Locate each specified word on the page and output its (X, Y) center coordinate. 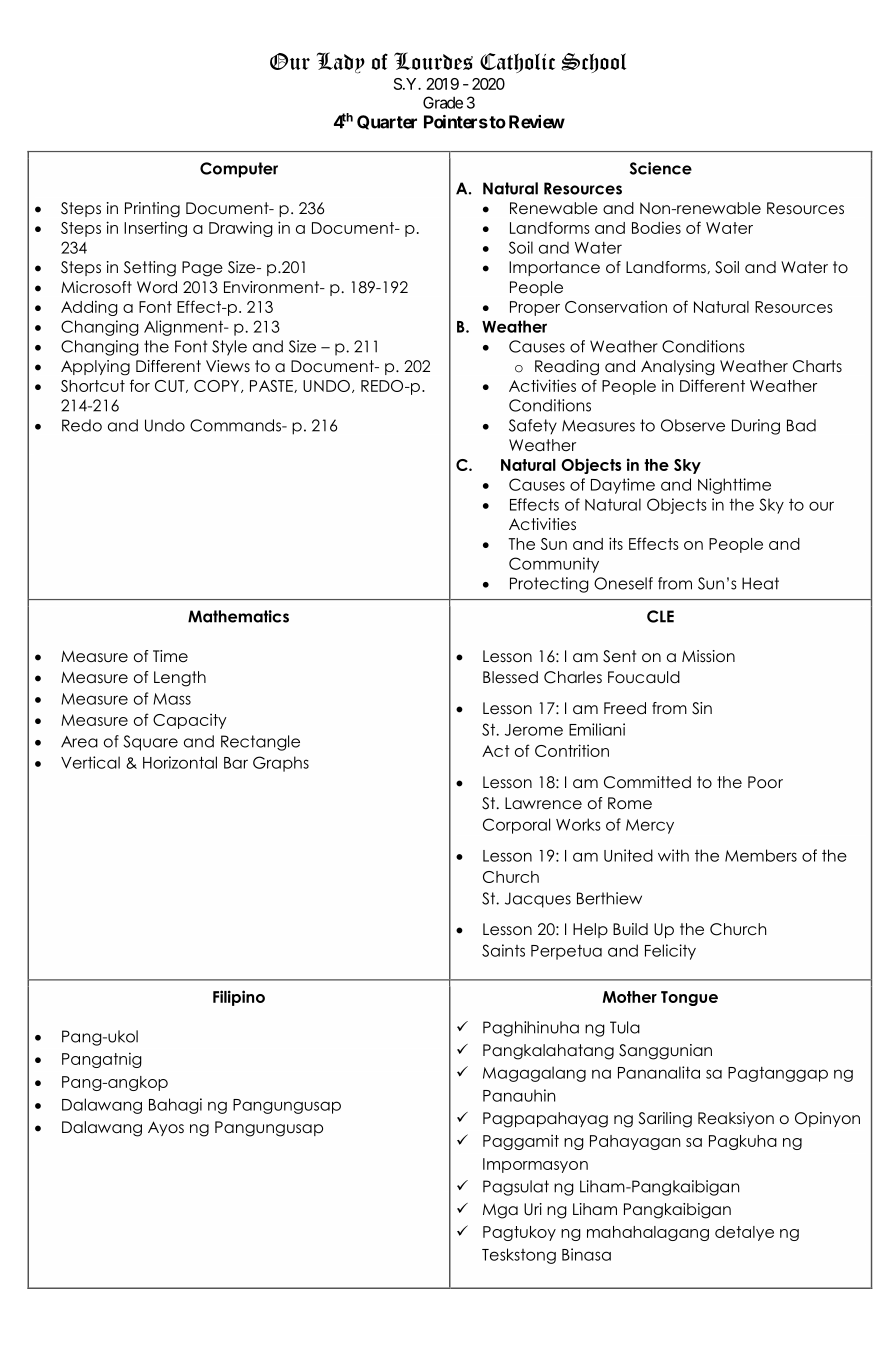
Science (661, 168)
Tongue (689, 998)
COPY (218, 386)
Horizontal (180, 762)
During (756, 427)
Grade (443, 102)
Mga (500, 1211)
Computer (239, 170)
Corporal (516, 826)
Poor (765, 782)
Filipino (239, 998)
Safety (533, 427)
